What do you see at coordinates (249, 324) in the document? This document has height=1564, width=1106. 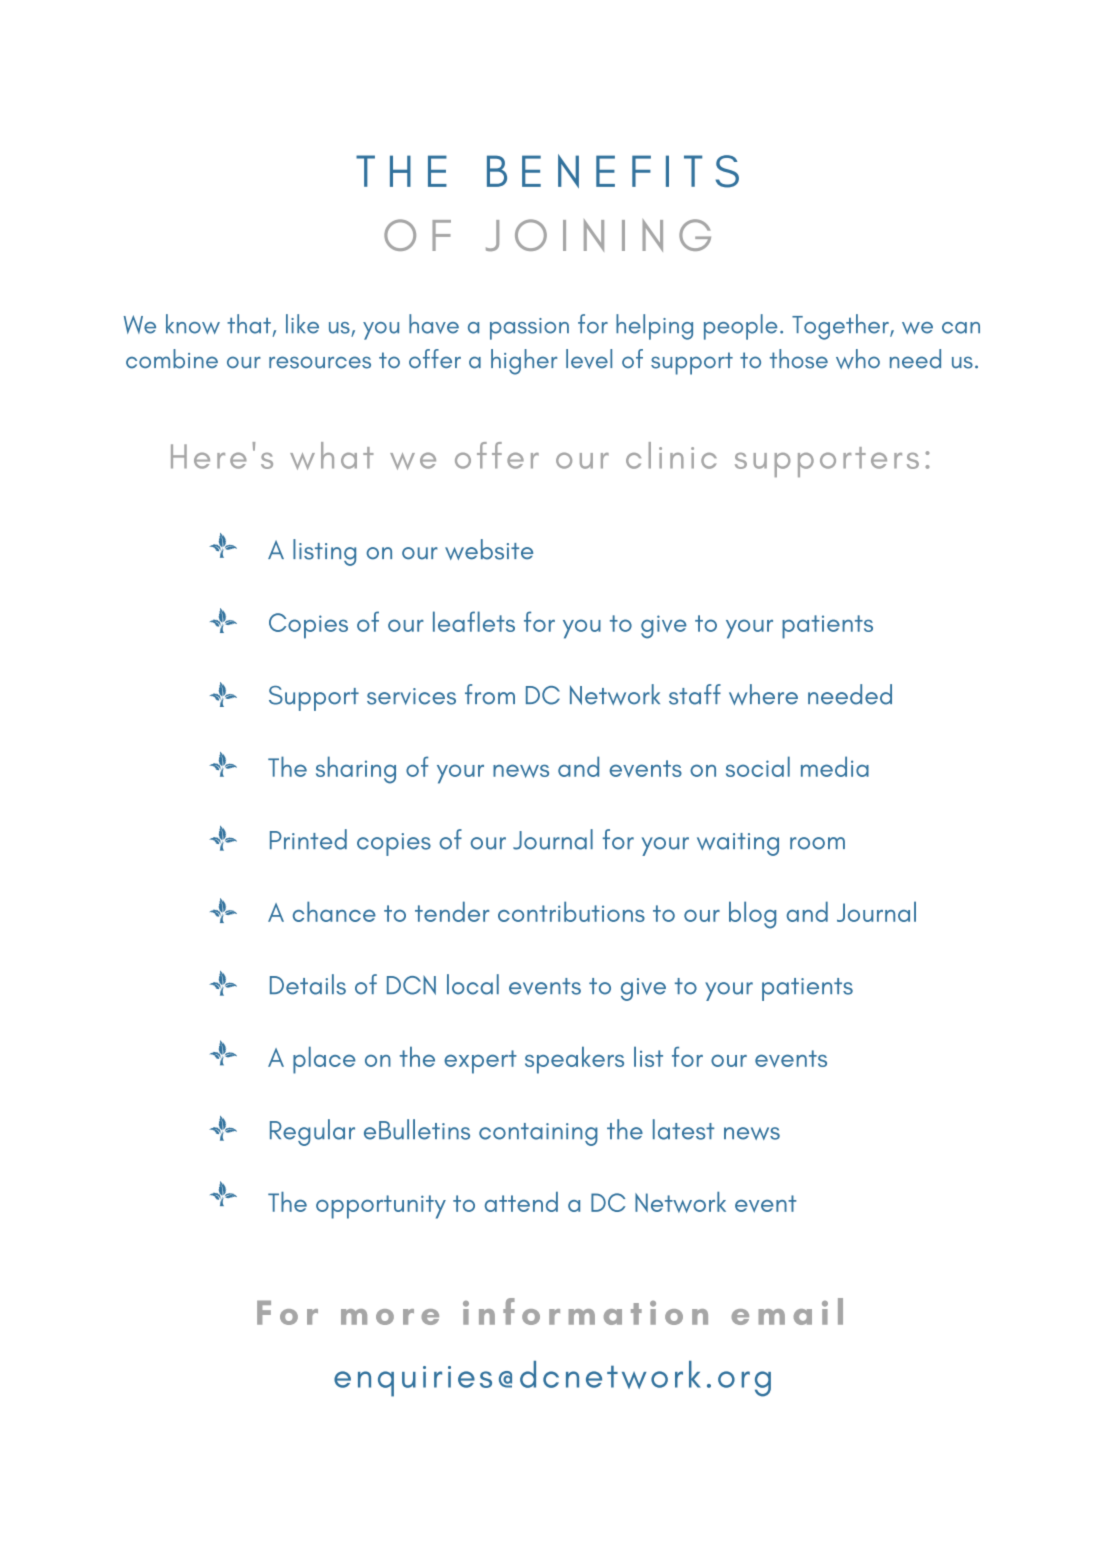 I see `that` at bounding box center [249, 324].
